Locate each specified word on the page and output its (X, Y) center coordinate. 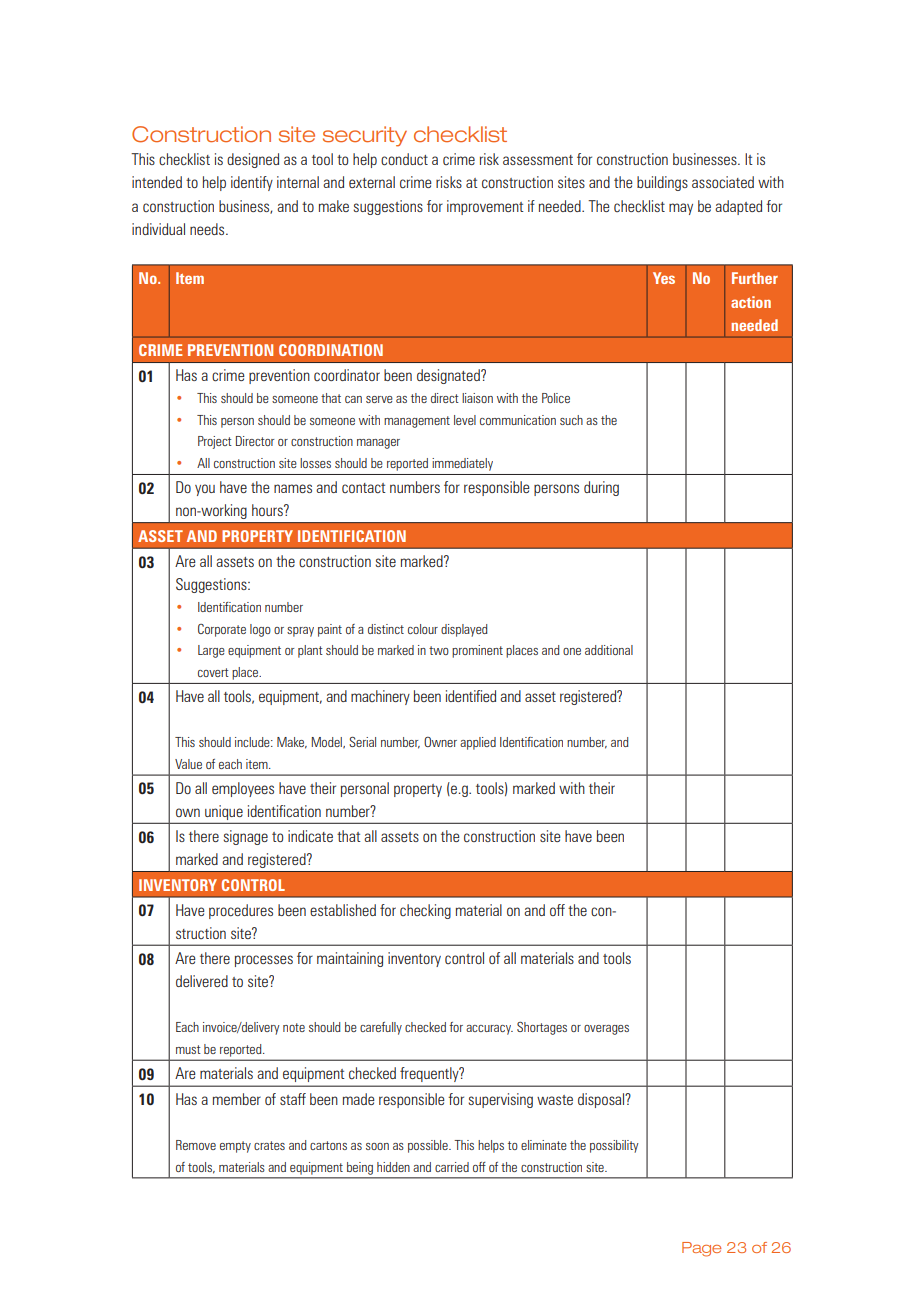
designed (253, 160)
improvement (485, 207)
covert (213, 672)
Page (701, 1249)
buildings (662, 183)
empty (235, 1147)
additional (609, 650)
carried (452, 1167)
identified (471, 696)
